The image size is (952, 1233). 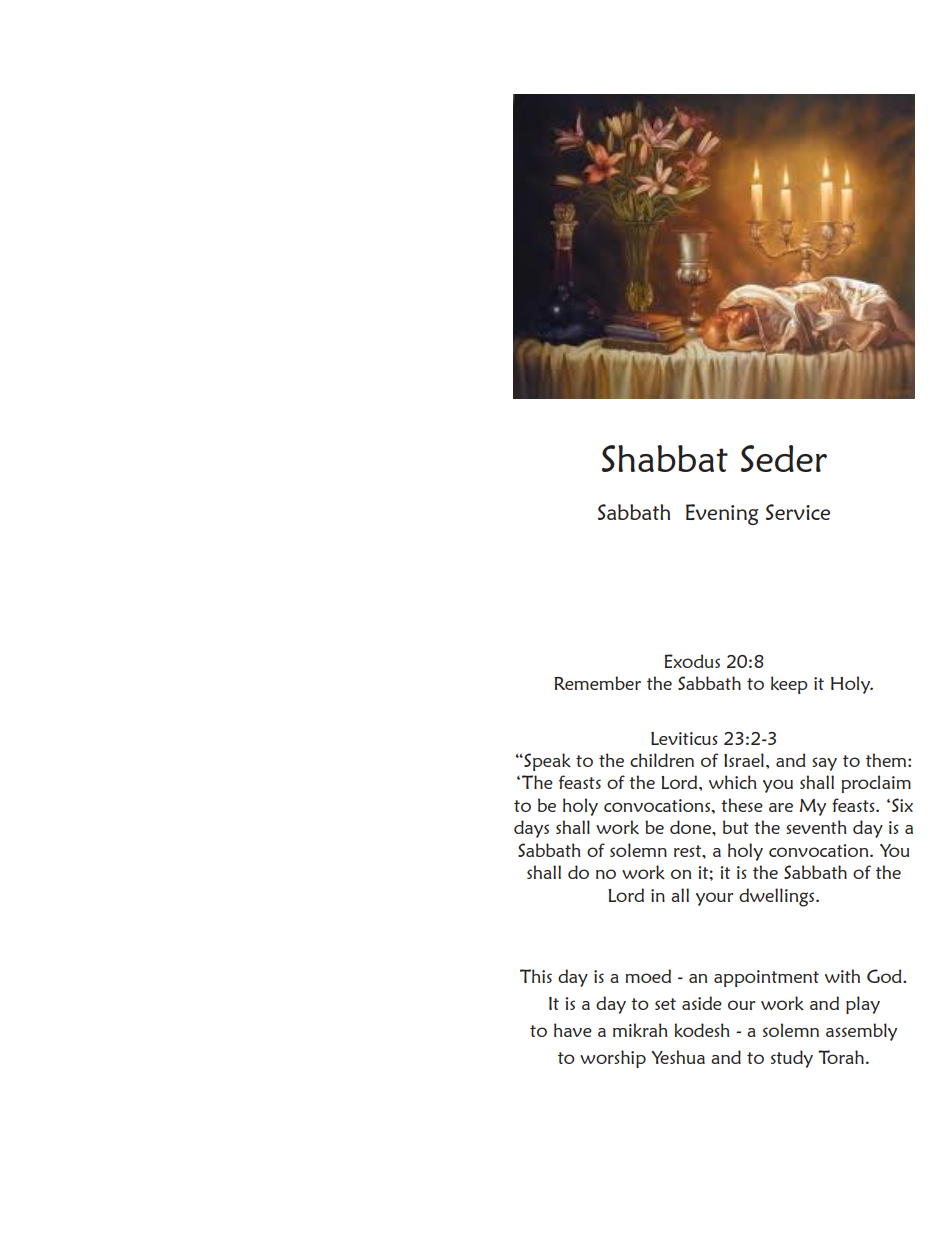 What do you see at coordinates (546, 762) in the document?
I see `Speak` at bounding box center [546, 762].
